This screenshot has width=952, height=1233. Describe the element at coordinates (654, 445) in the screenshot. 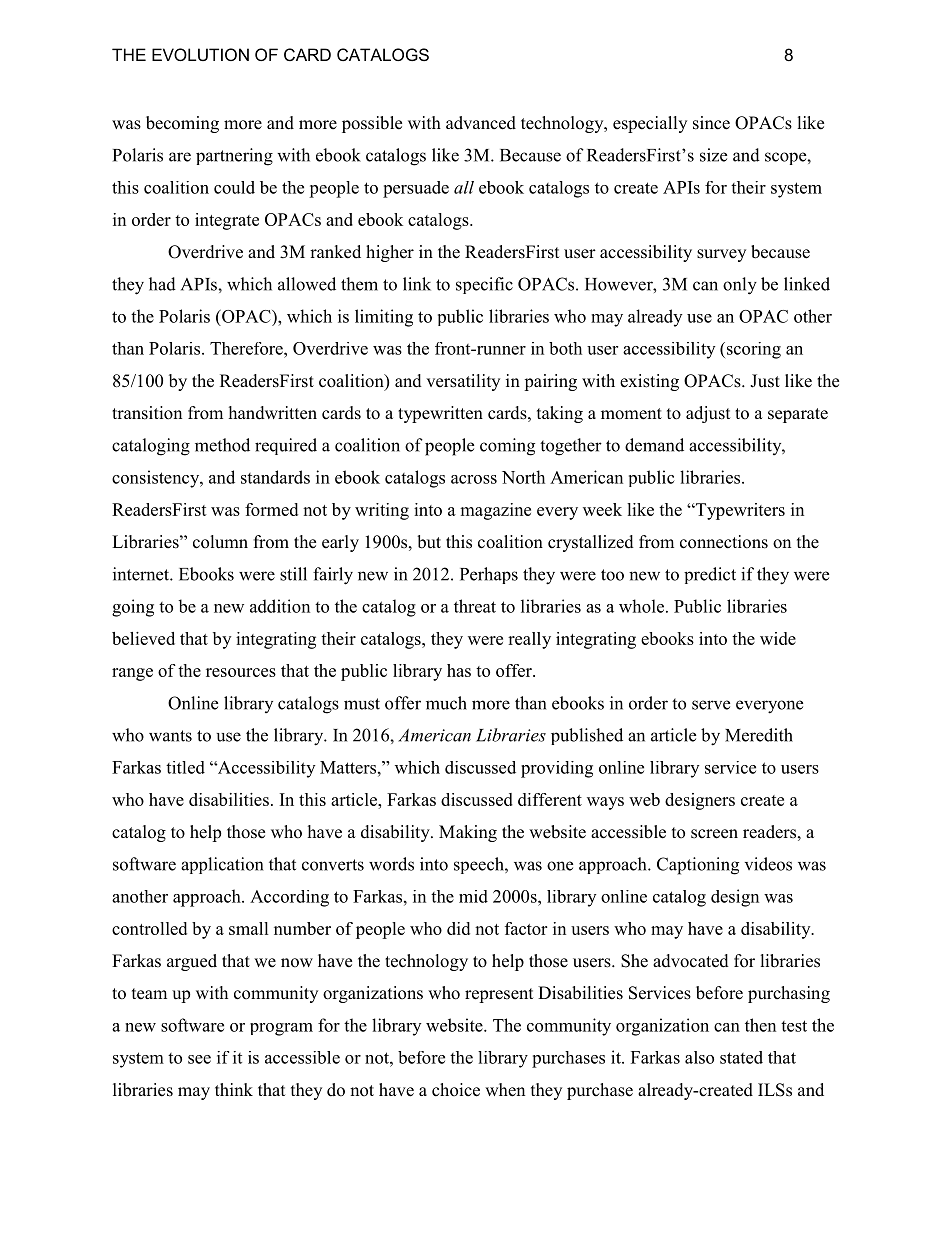

I see `demand` at that location.
